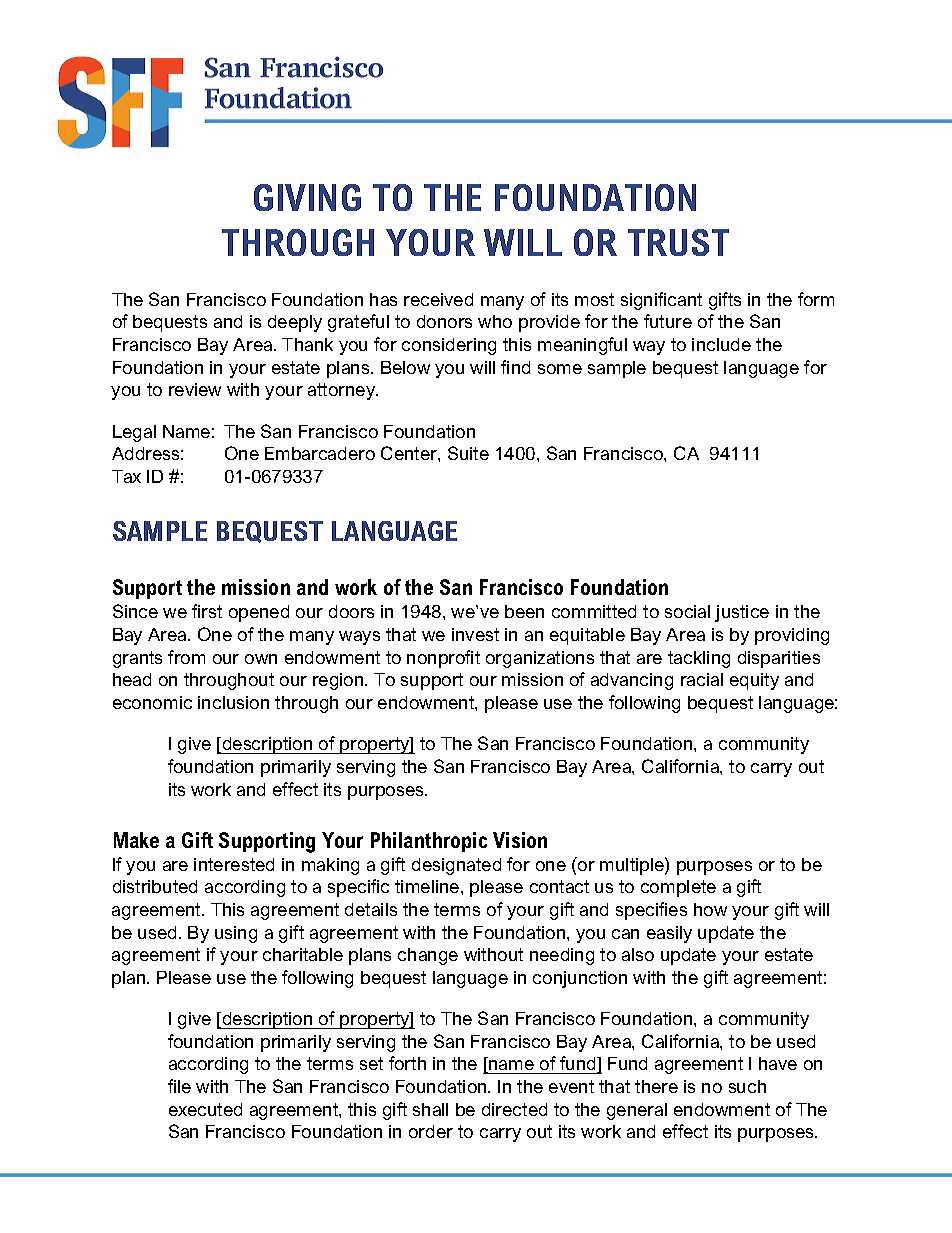 The width and height of the screenshot is (952, 1233). Describe the element at coordinates (443, 659) in the screenshot. I see `nonprofit` at that location.
